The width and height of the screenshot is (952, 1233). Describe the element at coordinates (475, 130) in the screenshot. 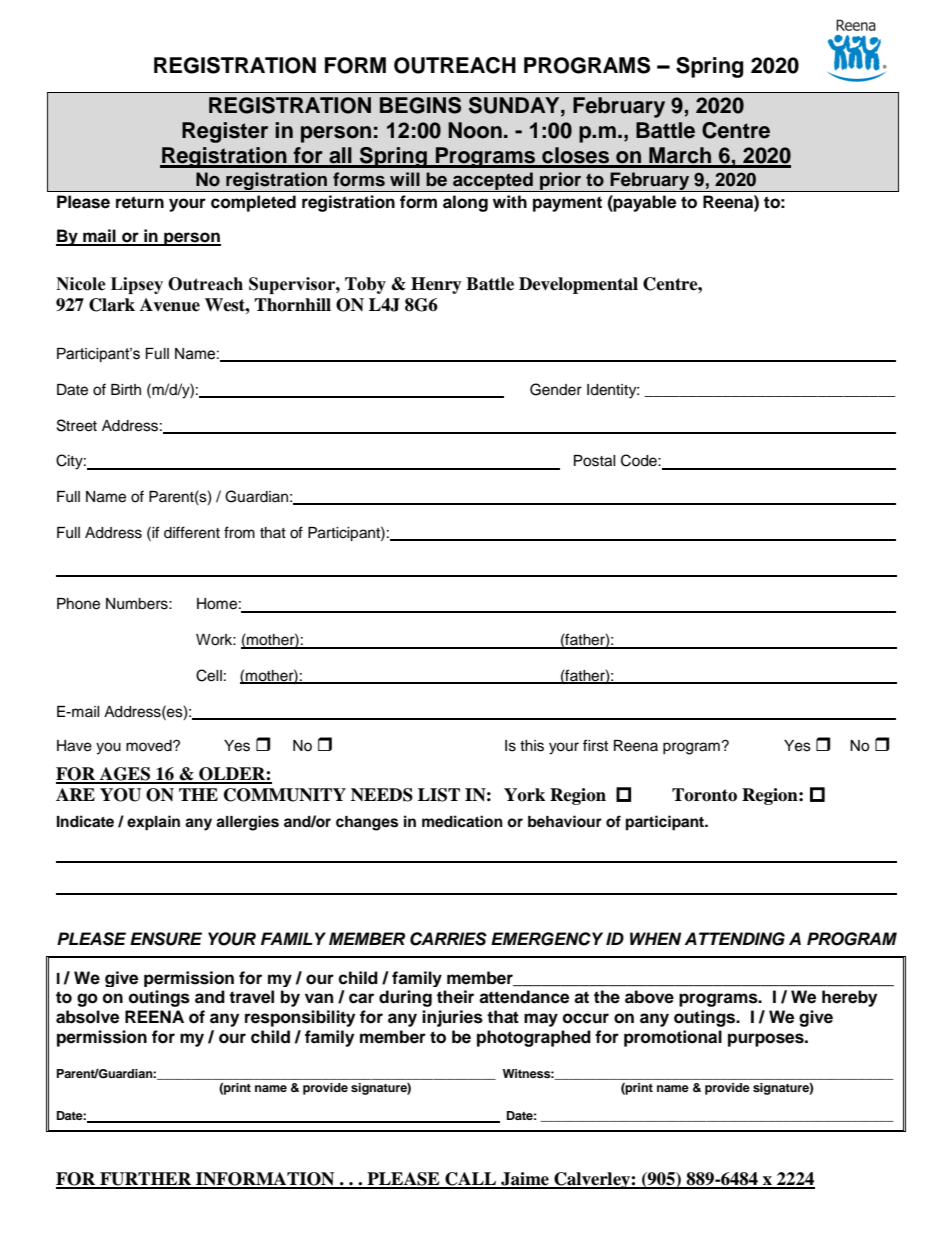

I see `Noon` at that location.
